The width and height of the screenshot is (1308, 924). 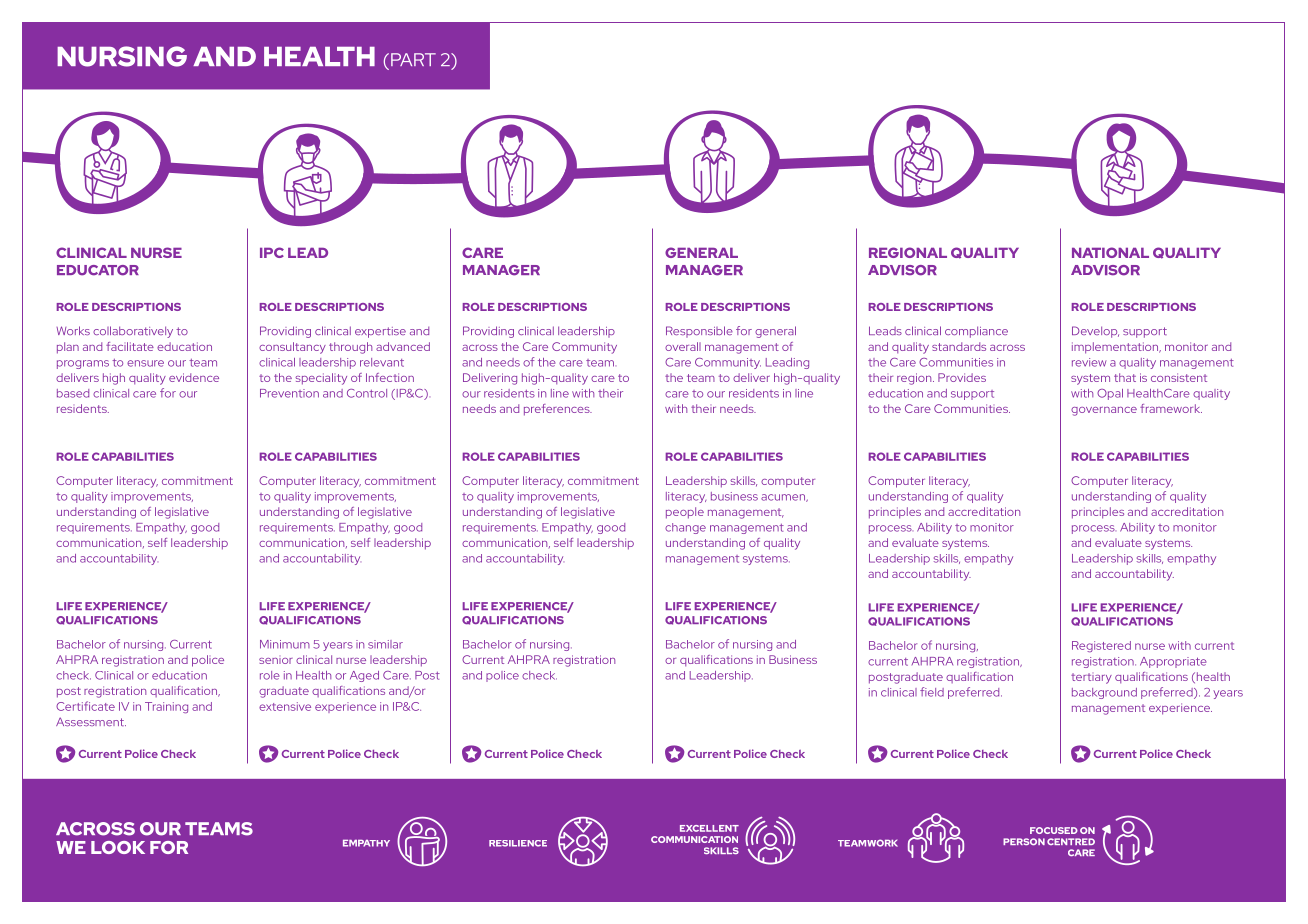 I want to click on EDUCATOR, so click(x=98, y=270).
